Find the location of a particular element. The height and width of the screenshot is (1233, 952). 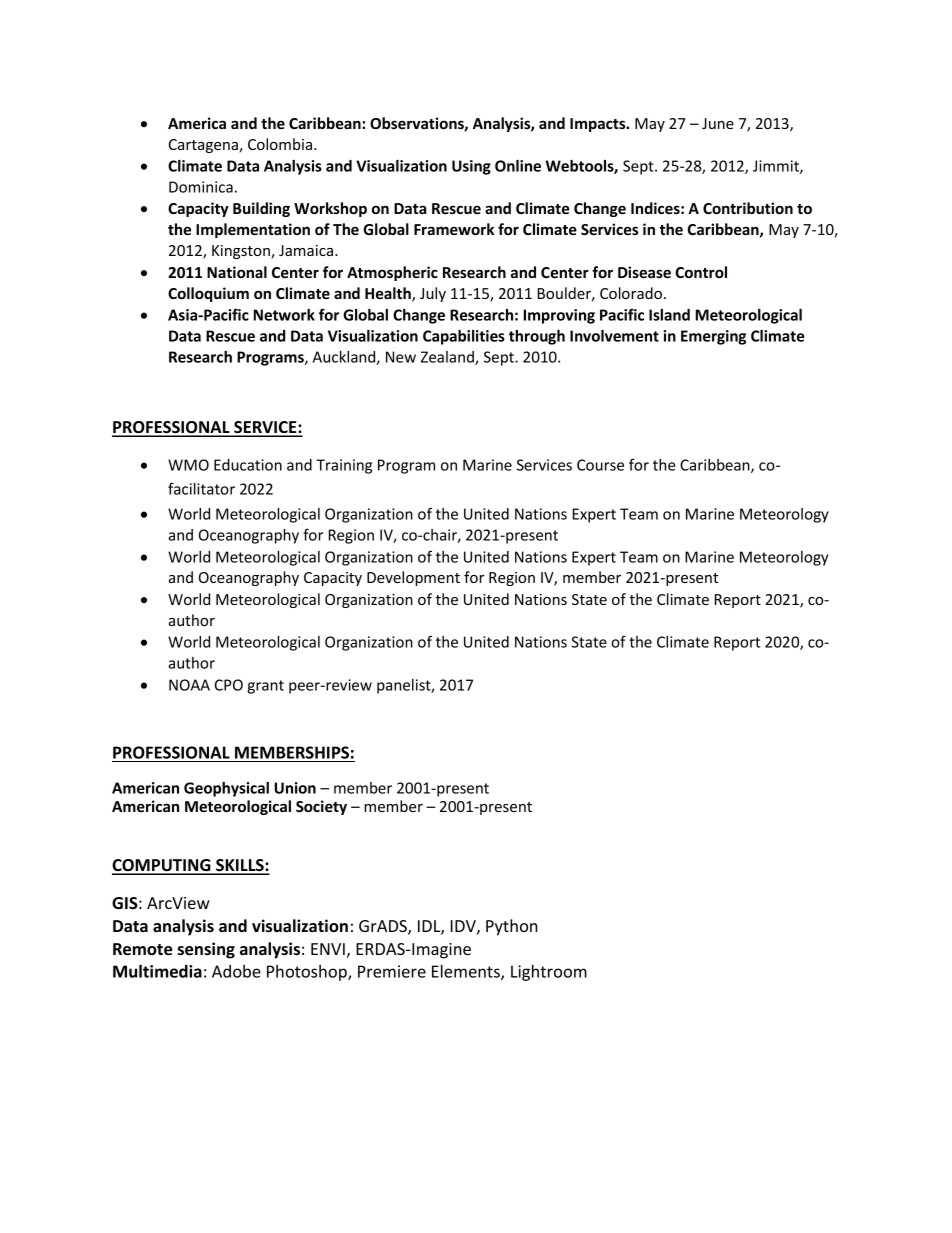

Geophysical is located at coordinates (226, 789).
